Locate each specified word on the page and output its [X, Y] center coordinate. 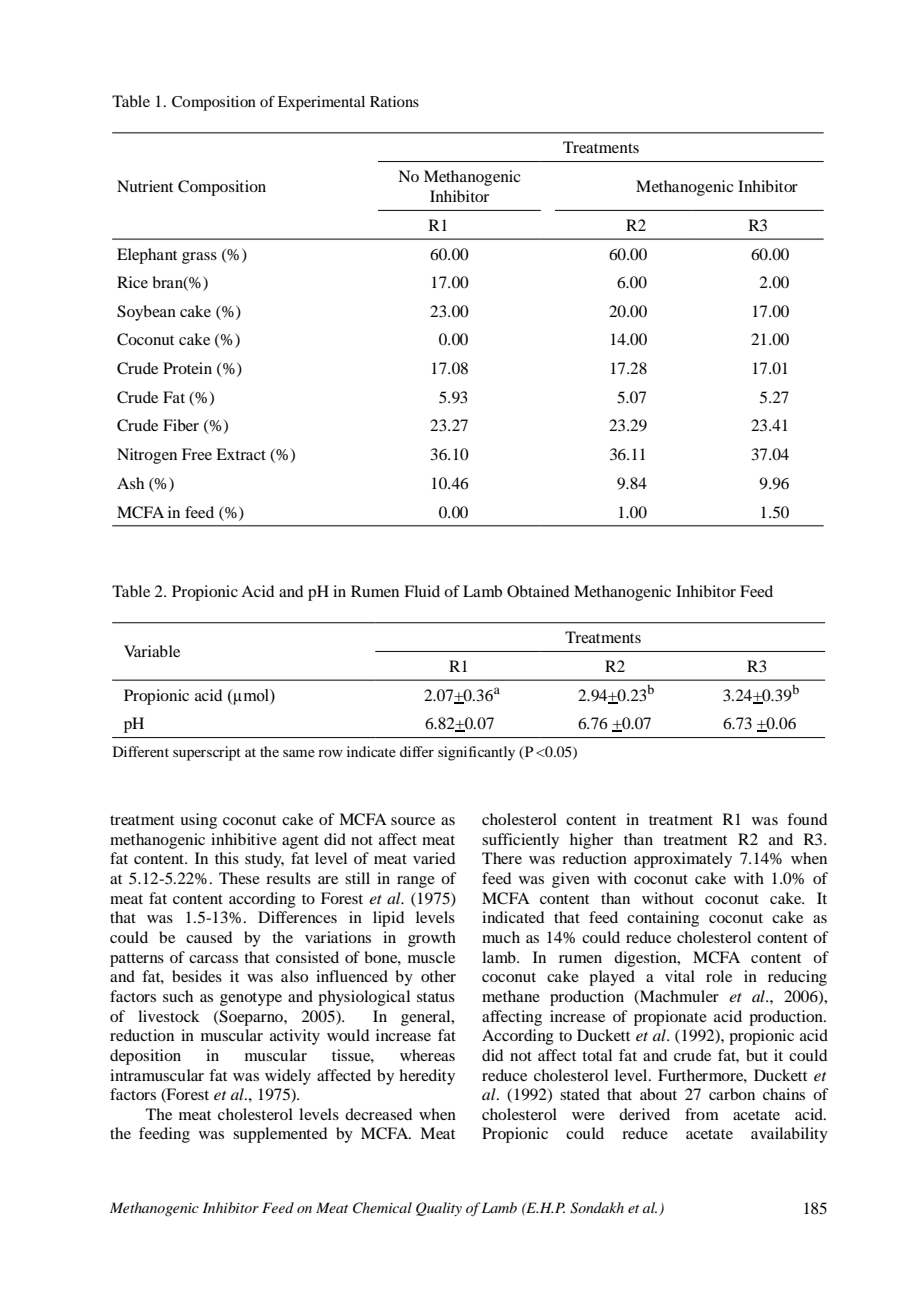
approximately [683, 860]
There [502, 858]
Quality [439, 1209]
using [198, 821]
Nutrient [145, 186]
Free [197, 454]
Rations [394, 101]
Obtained [538, 591]
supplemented [280, 1135]
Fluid [422, 591]
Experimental [321, 103]
